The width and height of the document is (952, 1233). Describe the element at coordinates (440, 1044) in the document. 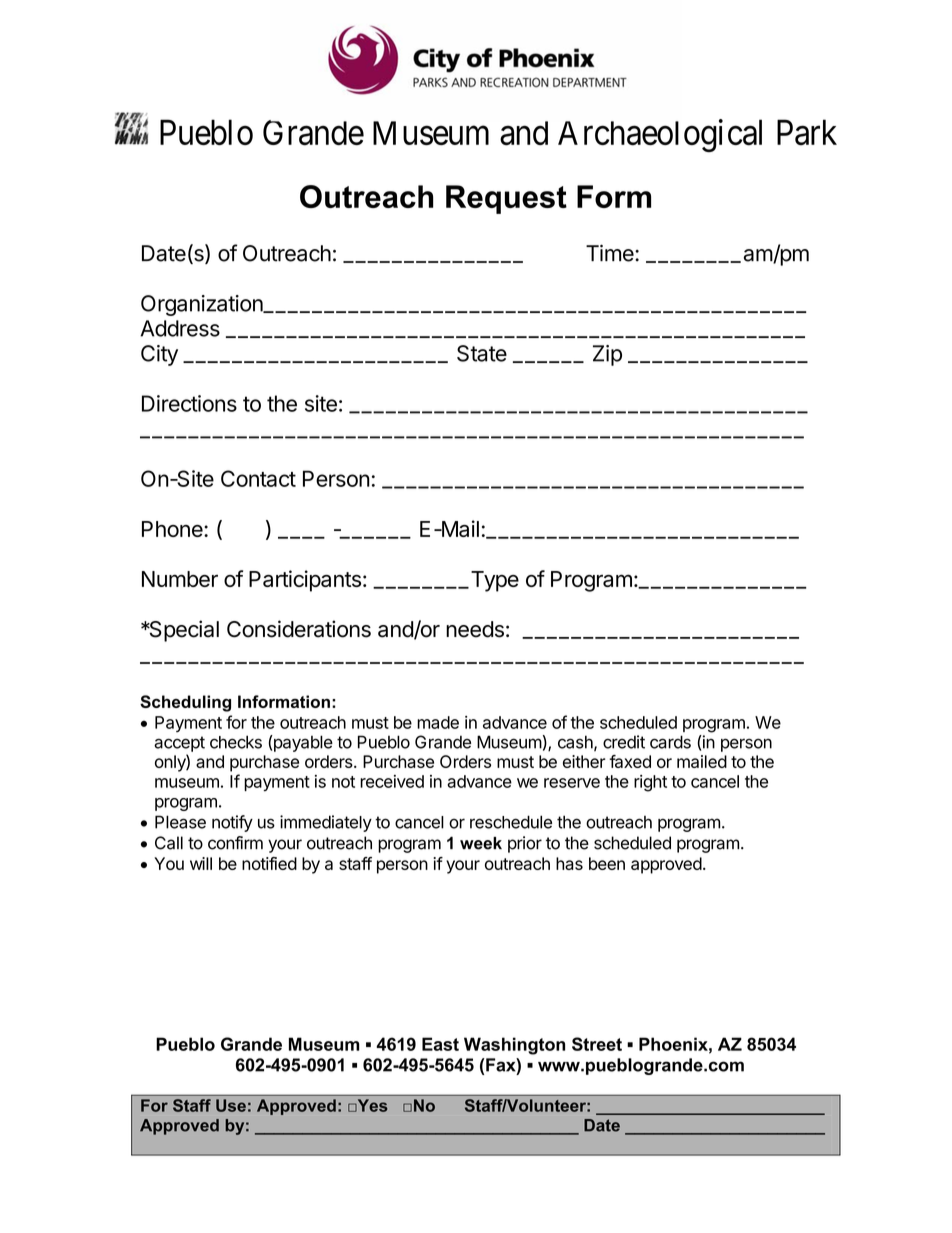

I see `East` at that location.
